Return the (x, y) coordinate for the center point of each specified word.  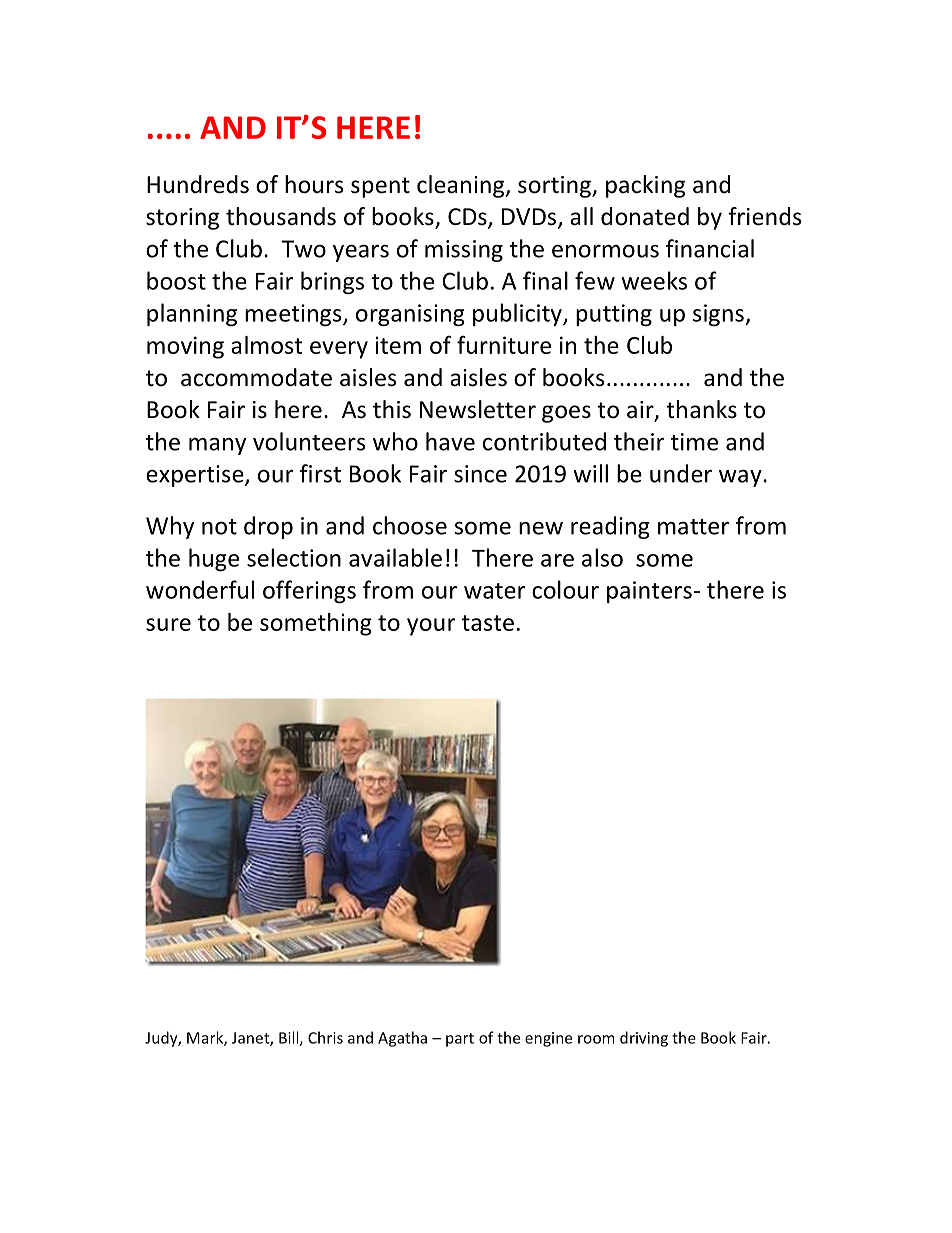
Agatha (402, 1039)
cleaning (462, 186)
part (460, 1040)
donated (645, 216)
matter (693, 527)
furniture (504, 345)
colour (565, 589)
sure (168, 624)
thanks (701, 409)
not (219, 527)
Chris (325, 1037)
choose (410, 525)
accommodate (256, 377)
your (431, 627)
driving (644, 1039)
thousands (281, 216)
